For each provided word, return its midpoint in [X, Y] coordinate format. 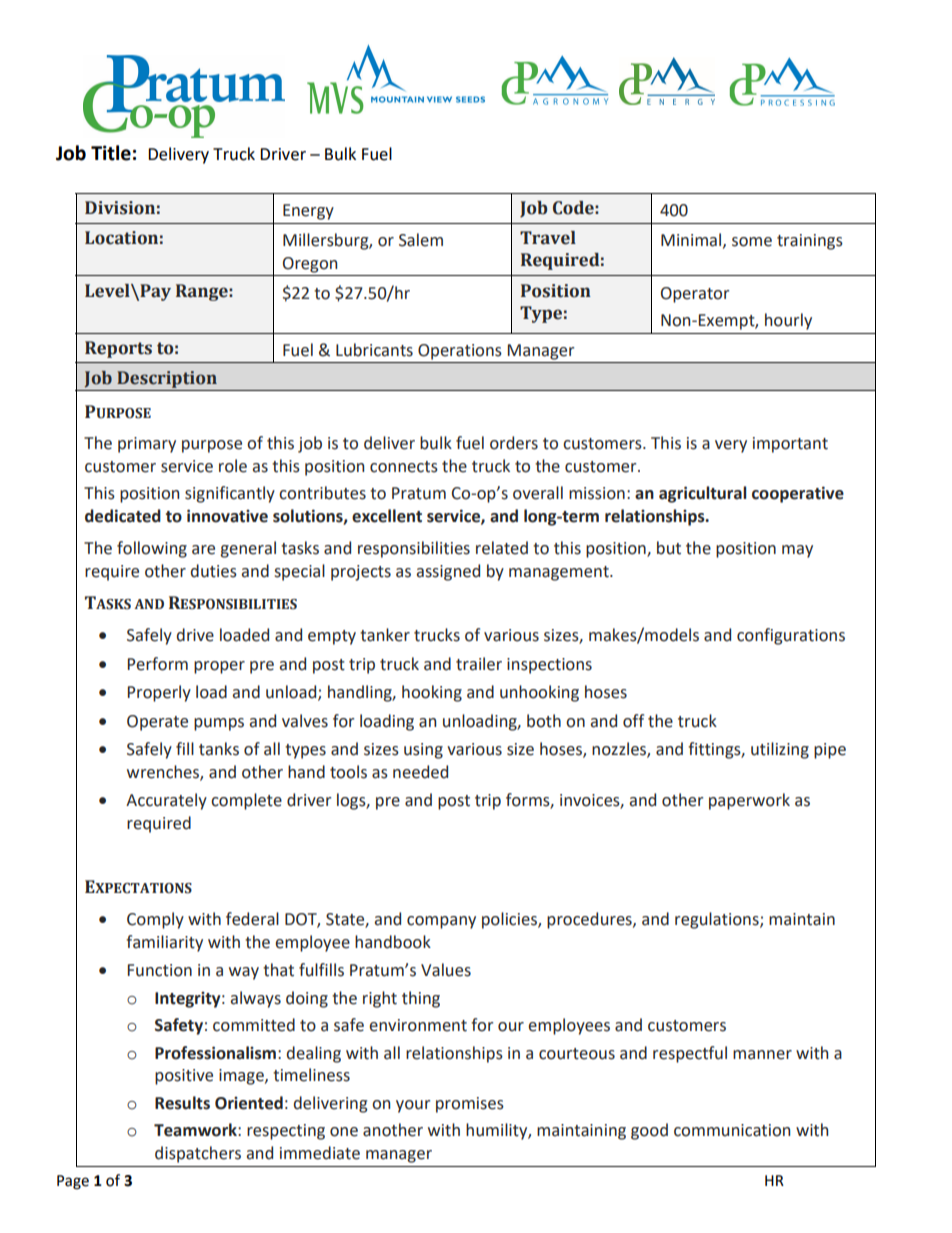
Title [111, 153]
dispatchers [198, 1154]
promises [470, 1105]
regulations [718, 920]
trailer [479, 664]
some [752, 242]
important [790, 445]
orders [514, 443]
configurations [791, 636]
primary [147, 445]
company [441, 922]
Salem [421, 240]
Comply [155, 920]
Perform [158, 664]
